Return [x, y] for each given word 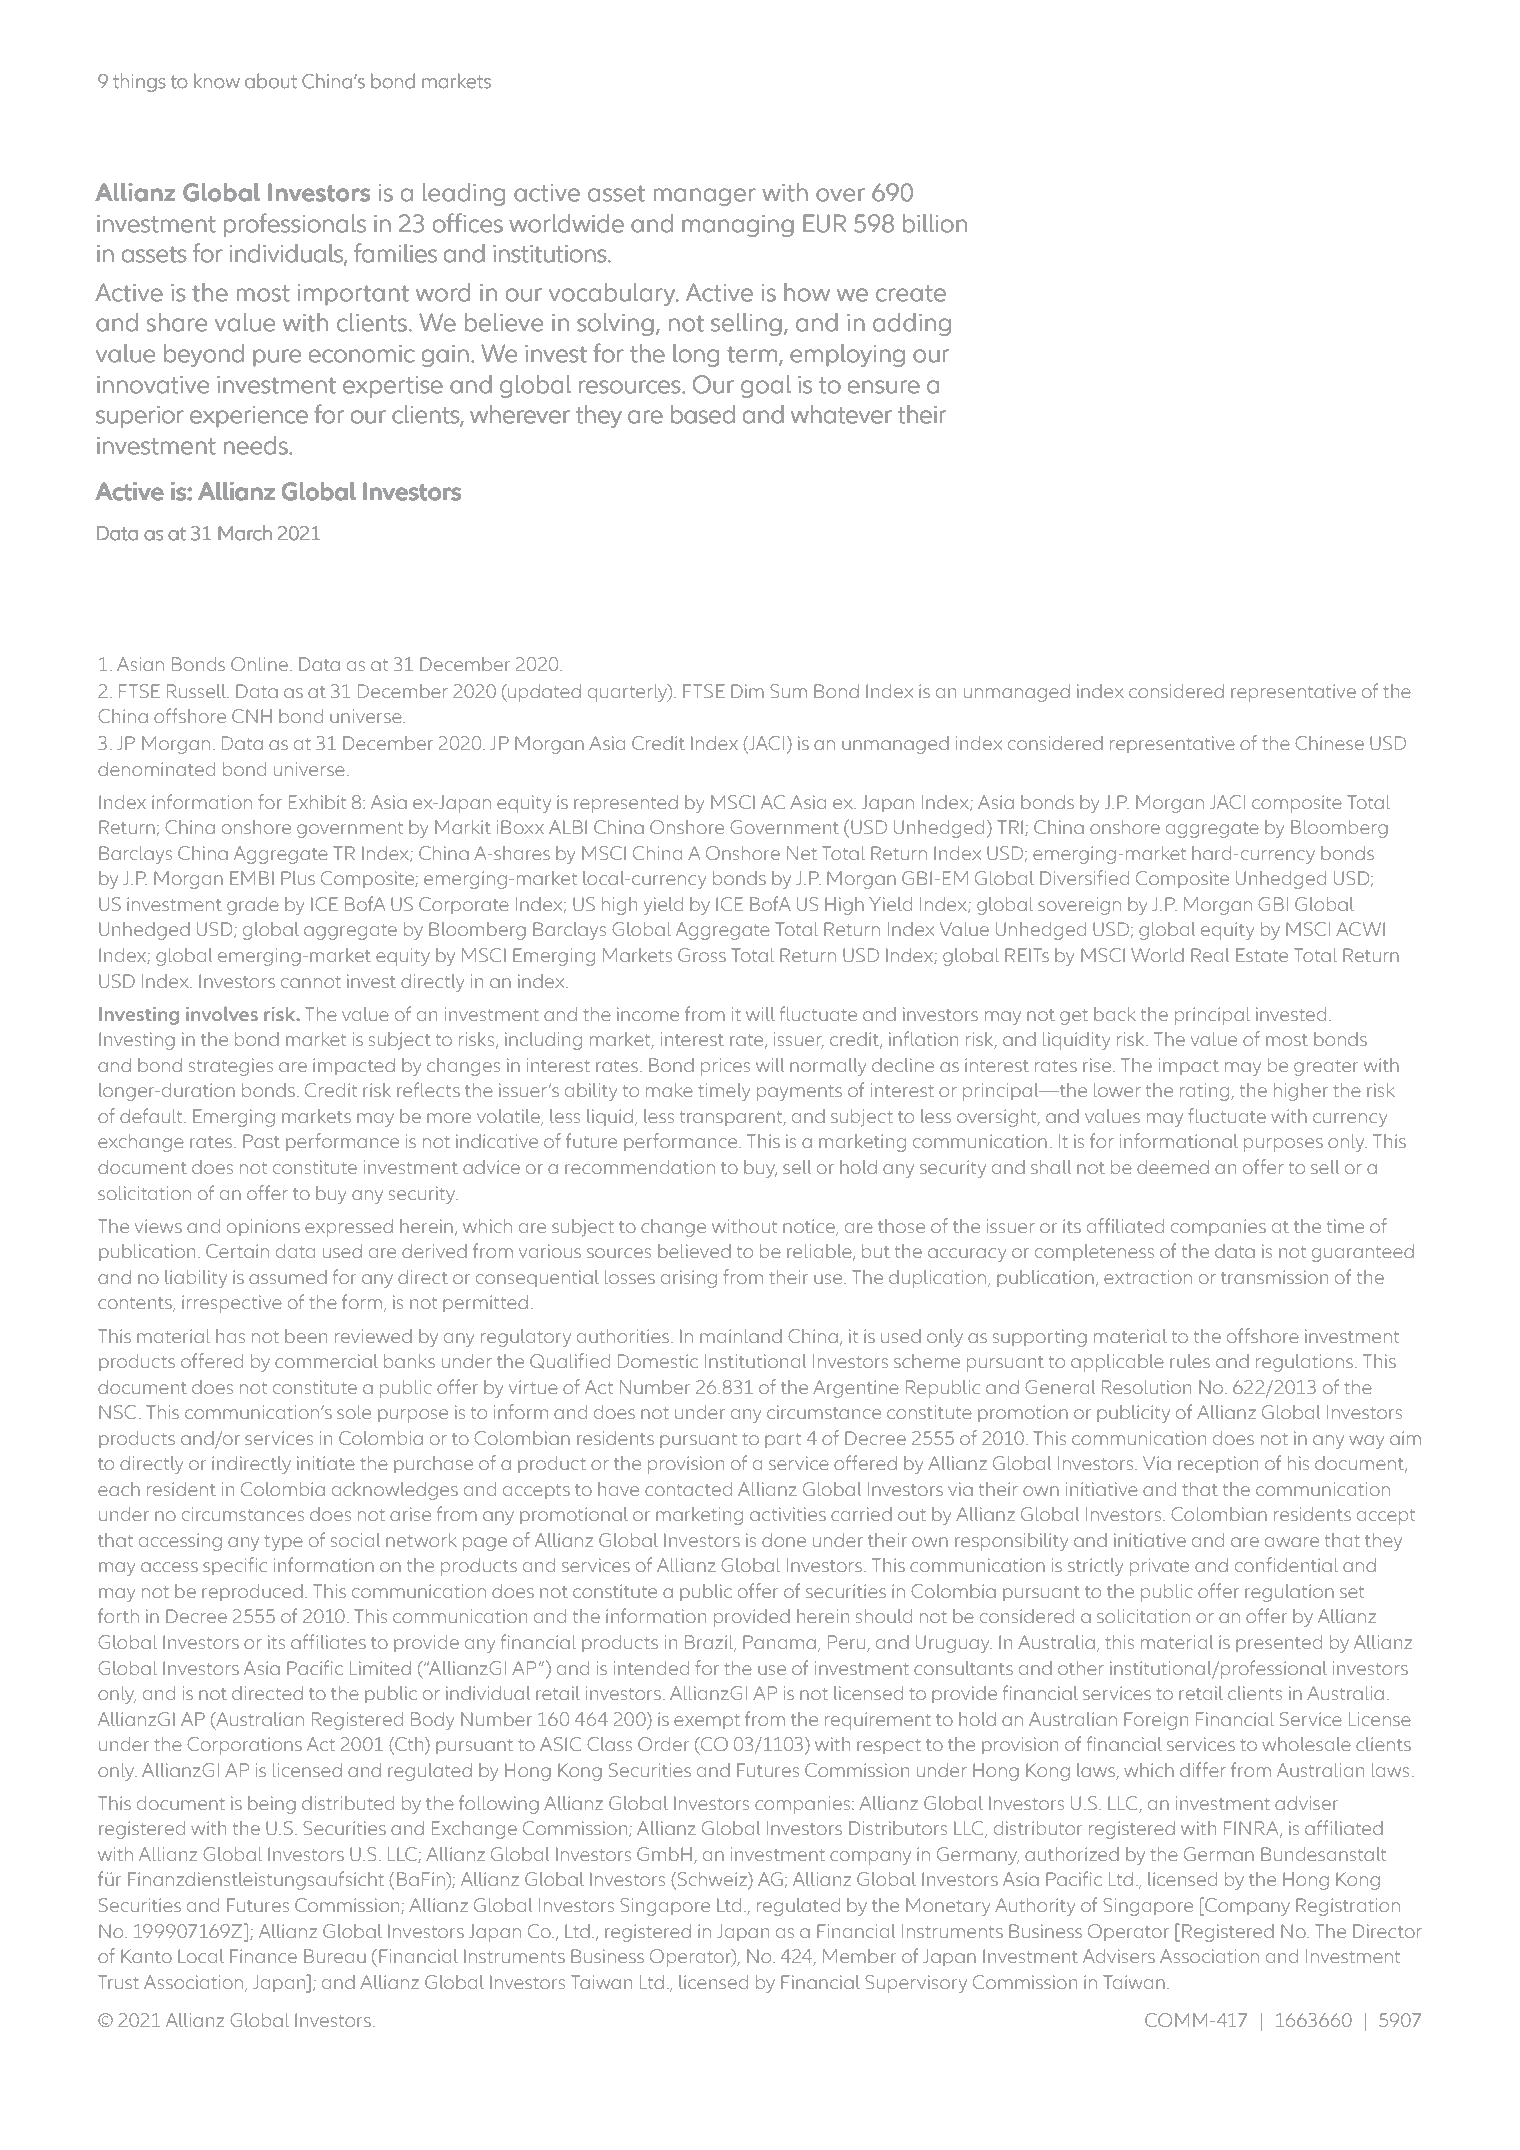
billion [935, 223]
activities [788, 1514]
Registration [1348, 1907]
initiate [326, 1463]
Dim [747, 691]
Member [859, 1956]
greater [1326, 1068]
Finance [263, 1956]
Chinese [1329, 743]
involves [222, 1013]
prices [725, 1067]
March [245, 533]
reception [1218, 1464]
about [271, 81]
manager [705, 197]
